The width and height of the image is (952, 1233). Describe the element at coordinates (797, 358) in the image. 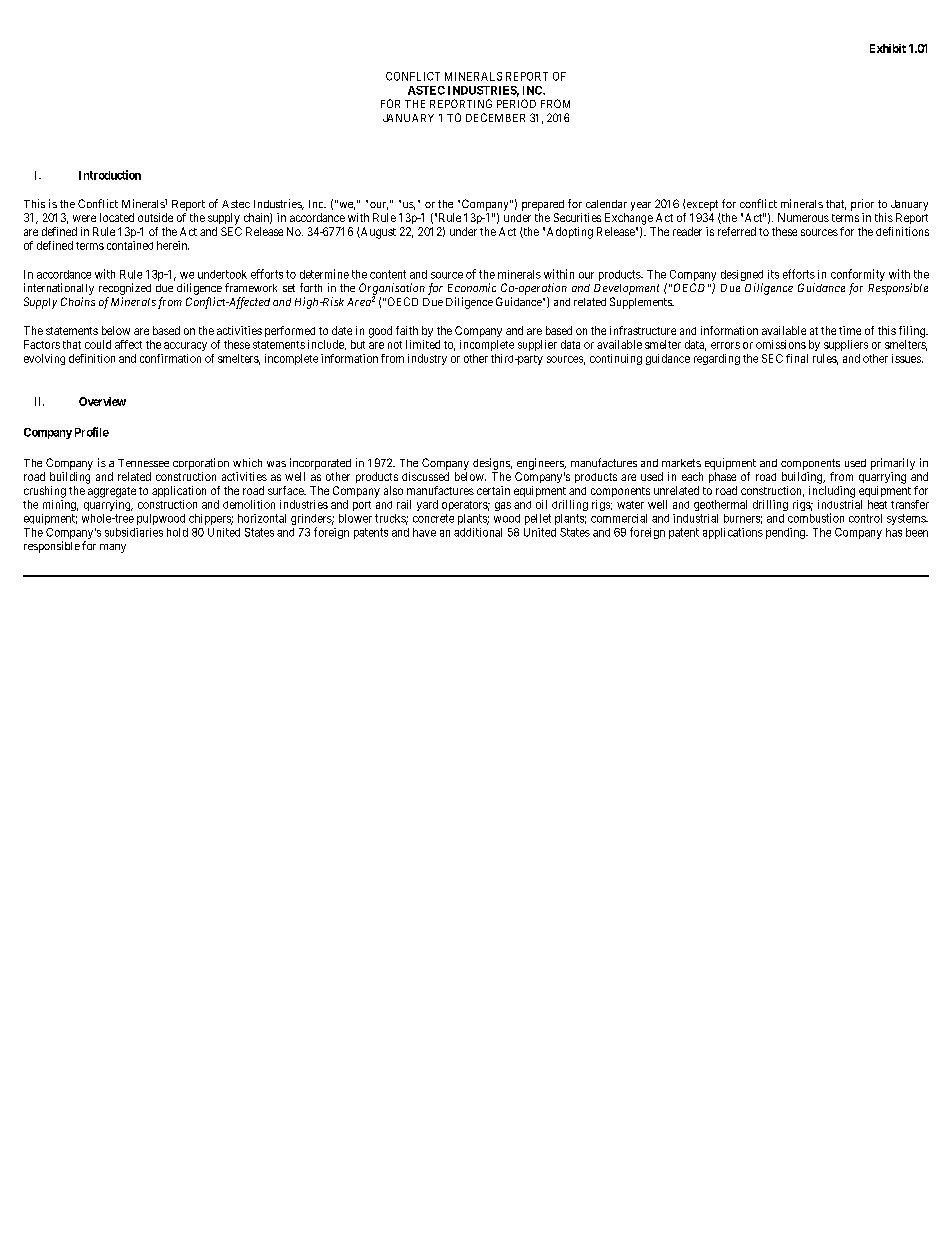

I see `final` at that location.
